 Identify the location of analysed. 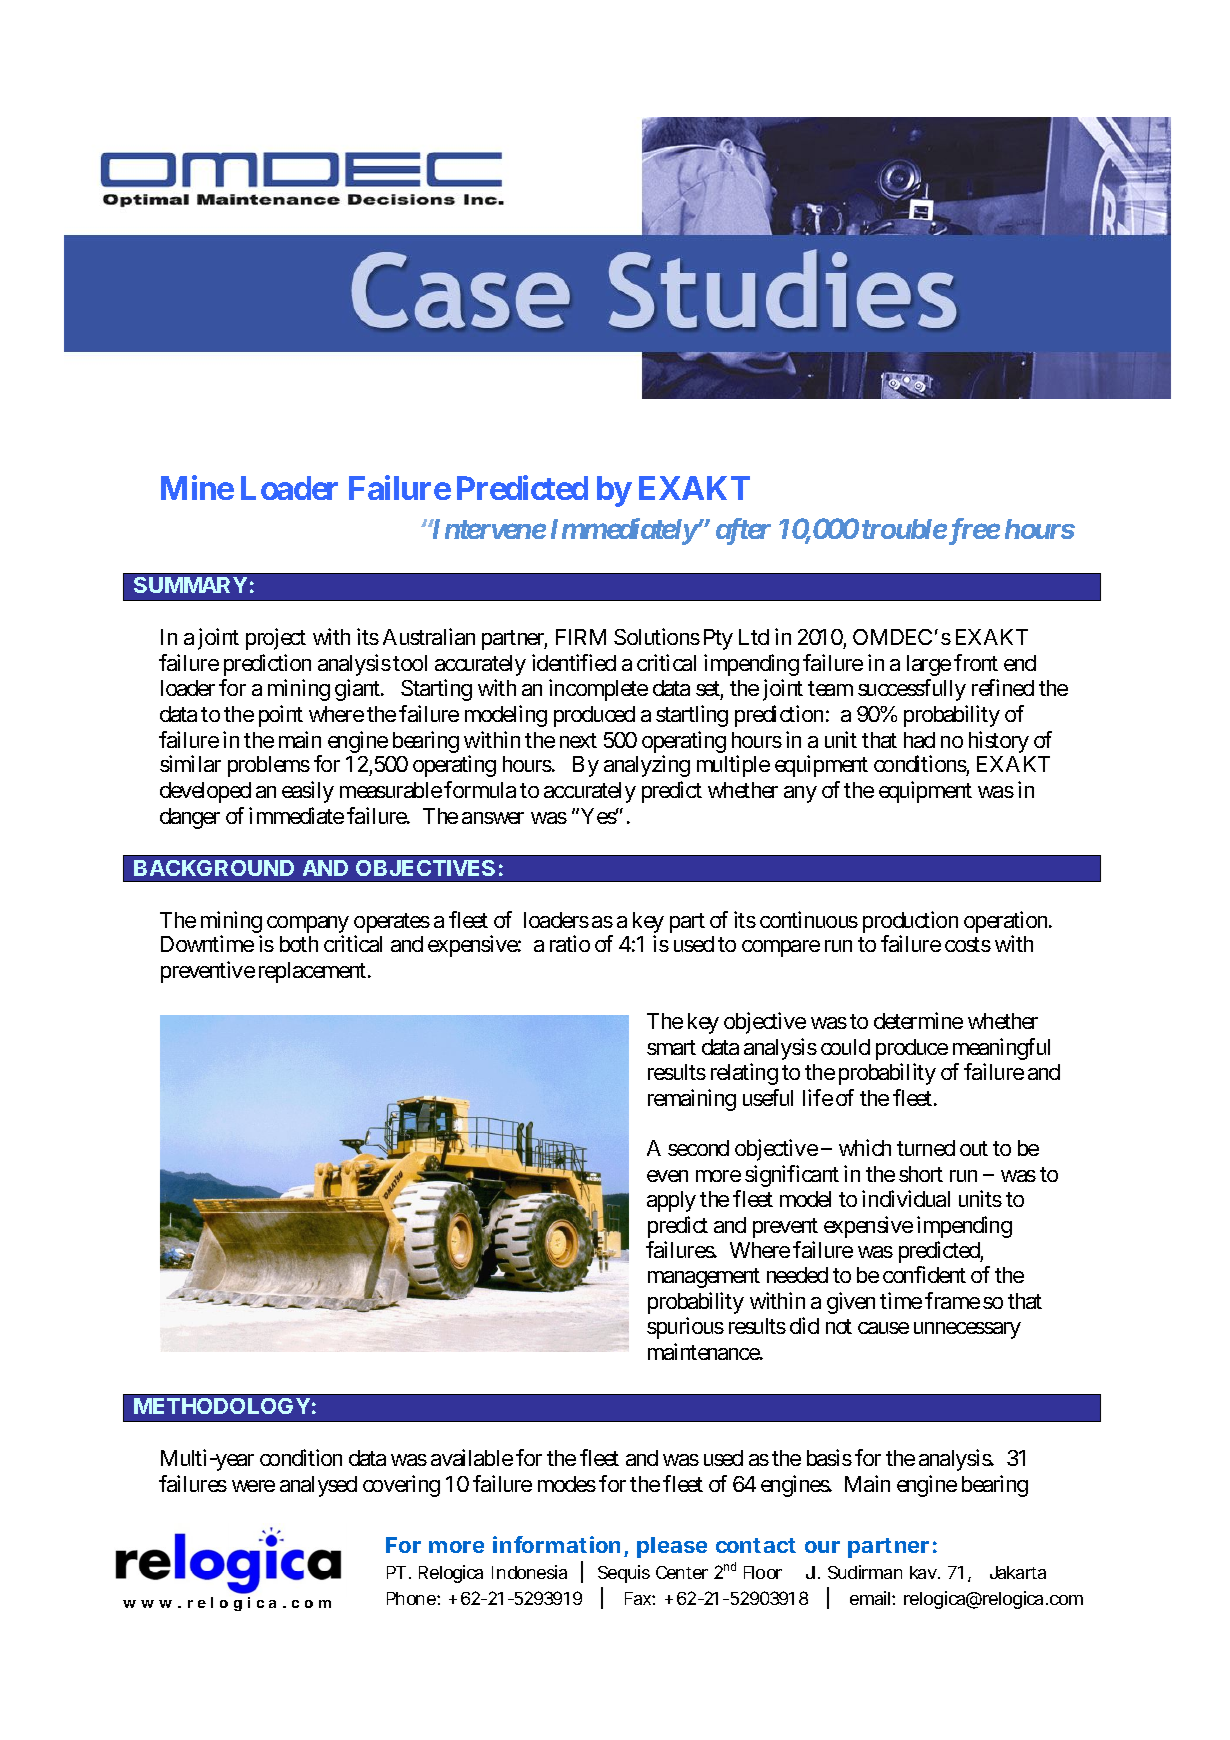
(318, 1486).
